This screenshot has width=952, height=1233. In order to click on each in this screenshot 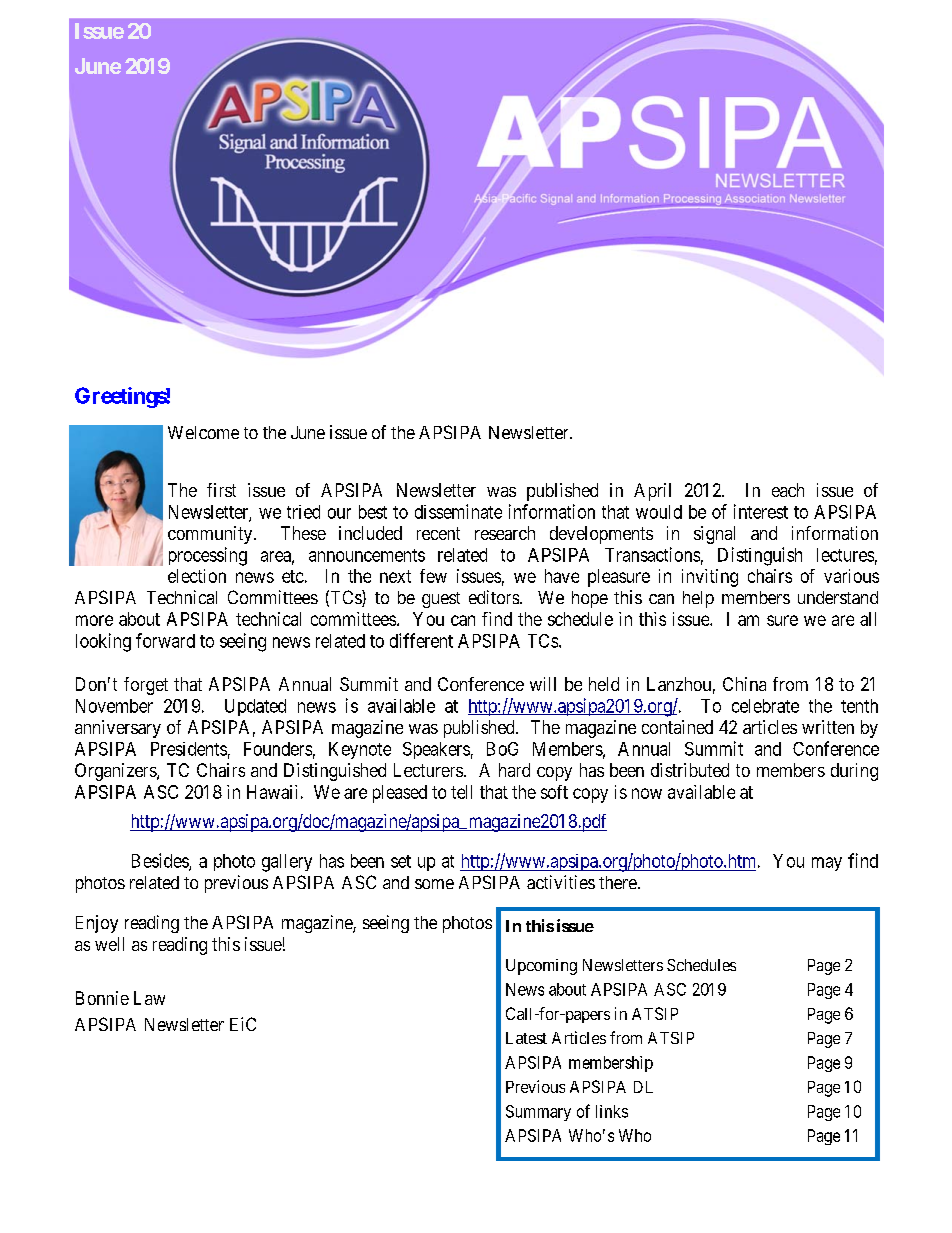, I will do `click(788, 490)`.
